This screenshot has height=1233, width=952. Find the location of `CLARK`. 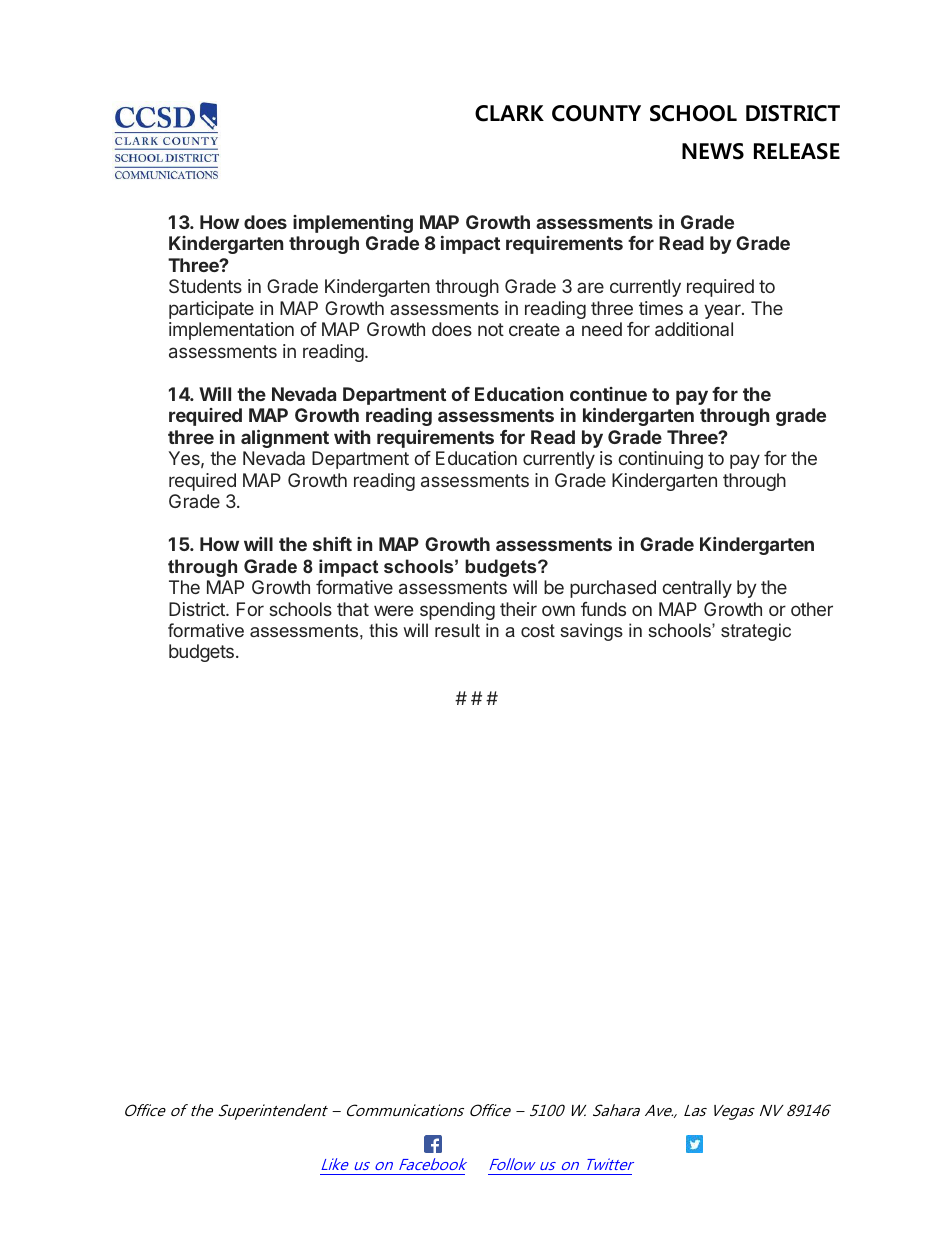

CLARK is located at coordinates (509, 113).
